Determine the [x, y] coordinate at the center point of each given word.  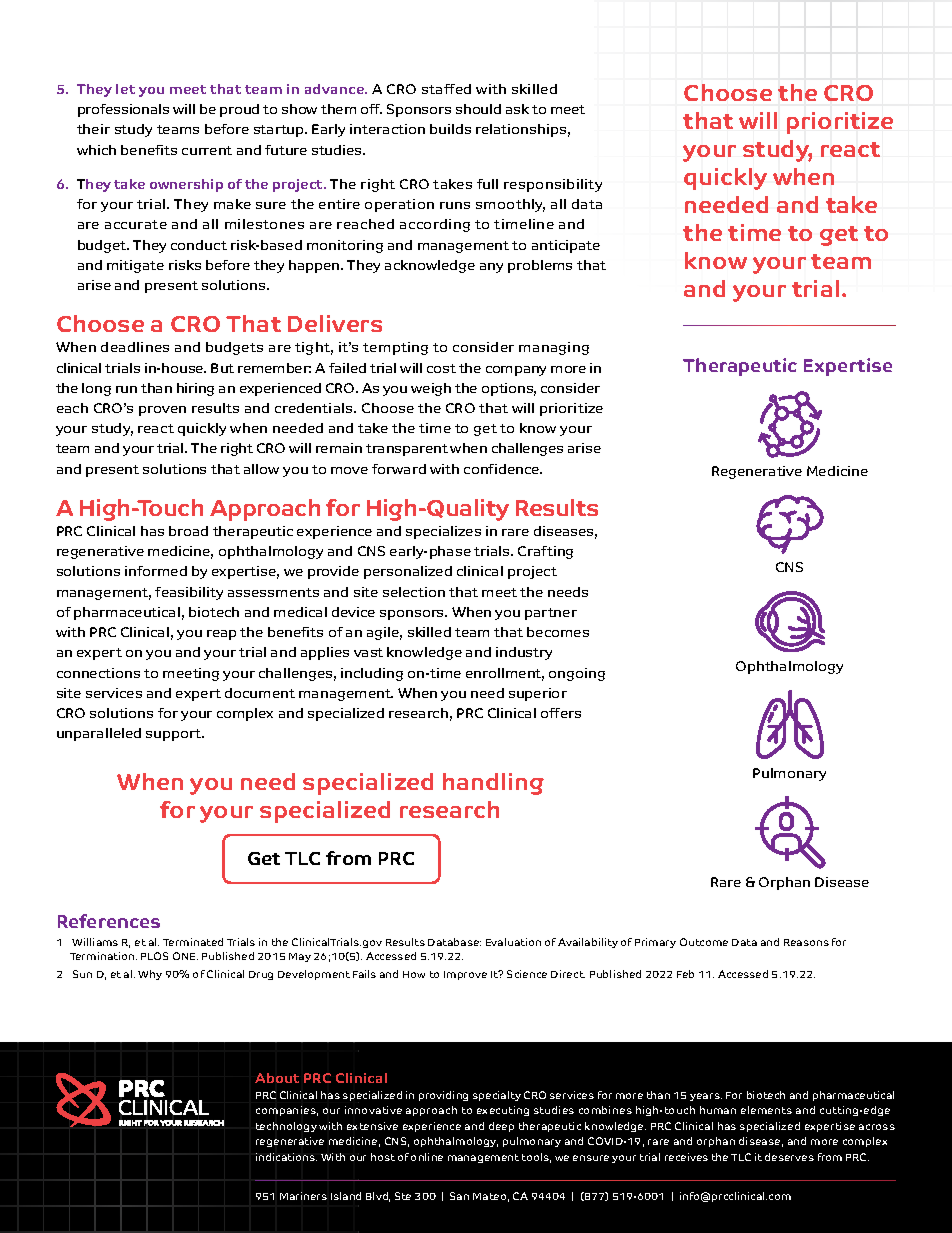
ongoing [577, 674]
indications [286, 1157]
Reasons [806, 942]
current [207, 150]
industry [524, 653]
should [478, 109]
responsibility [553, 185]
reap [221, 635]
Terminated [193, 942]
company [516, 371]
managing [554, 348]
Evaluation [513, 942]
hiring [195, 389]
